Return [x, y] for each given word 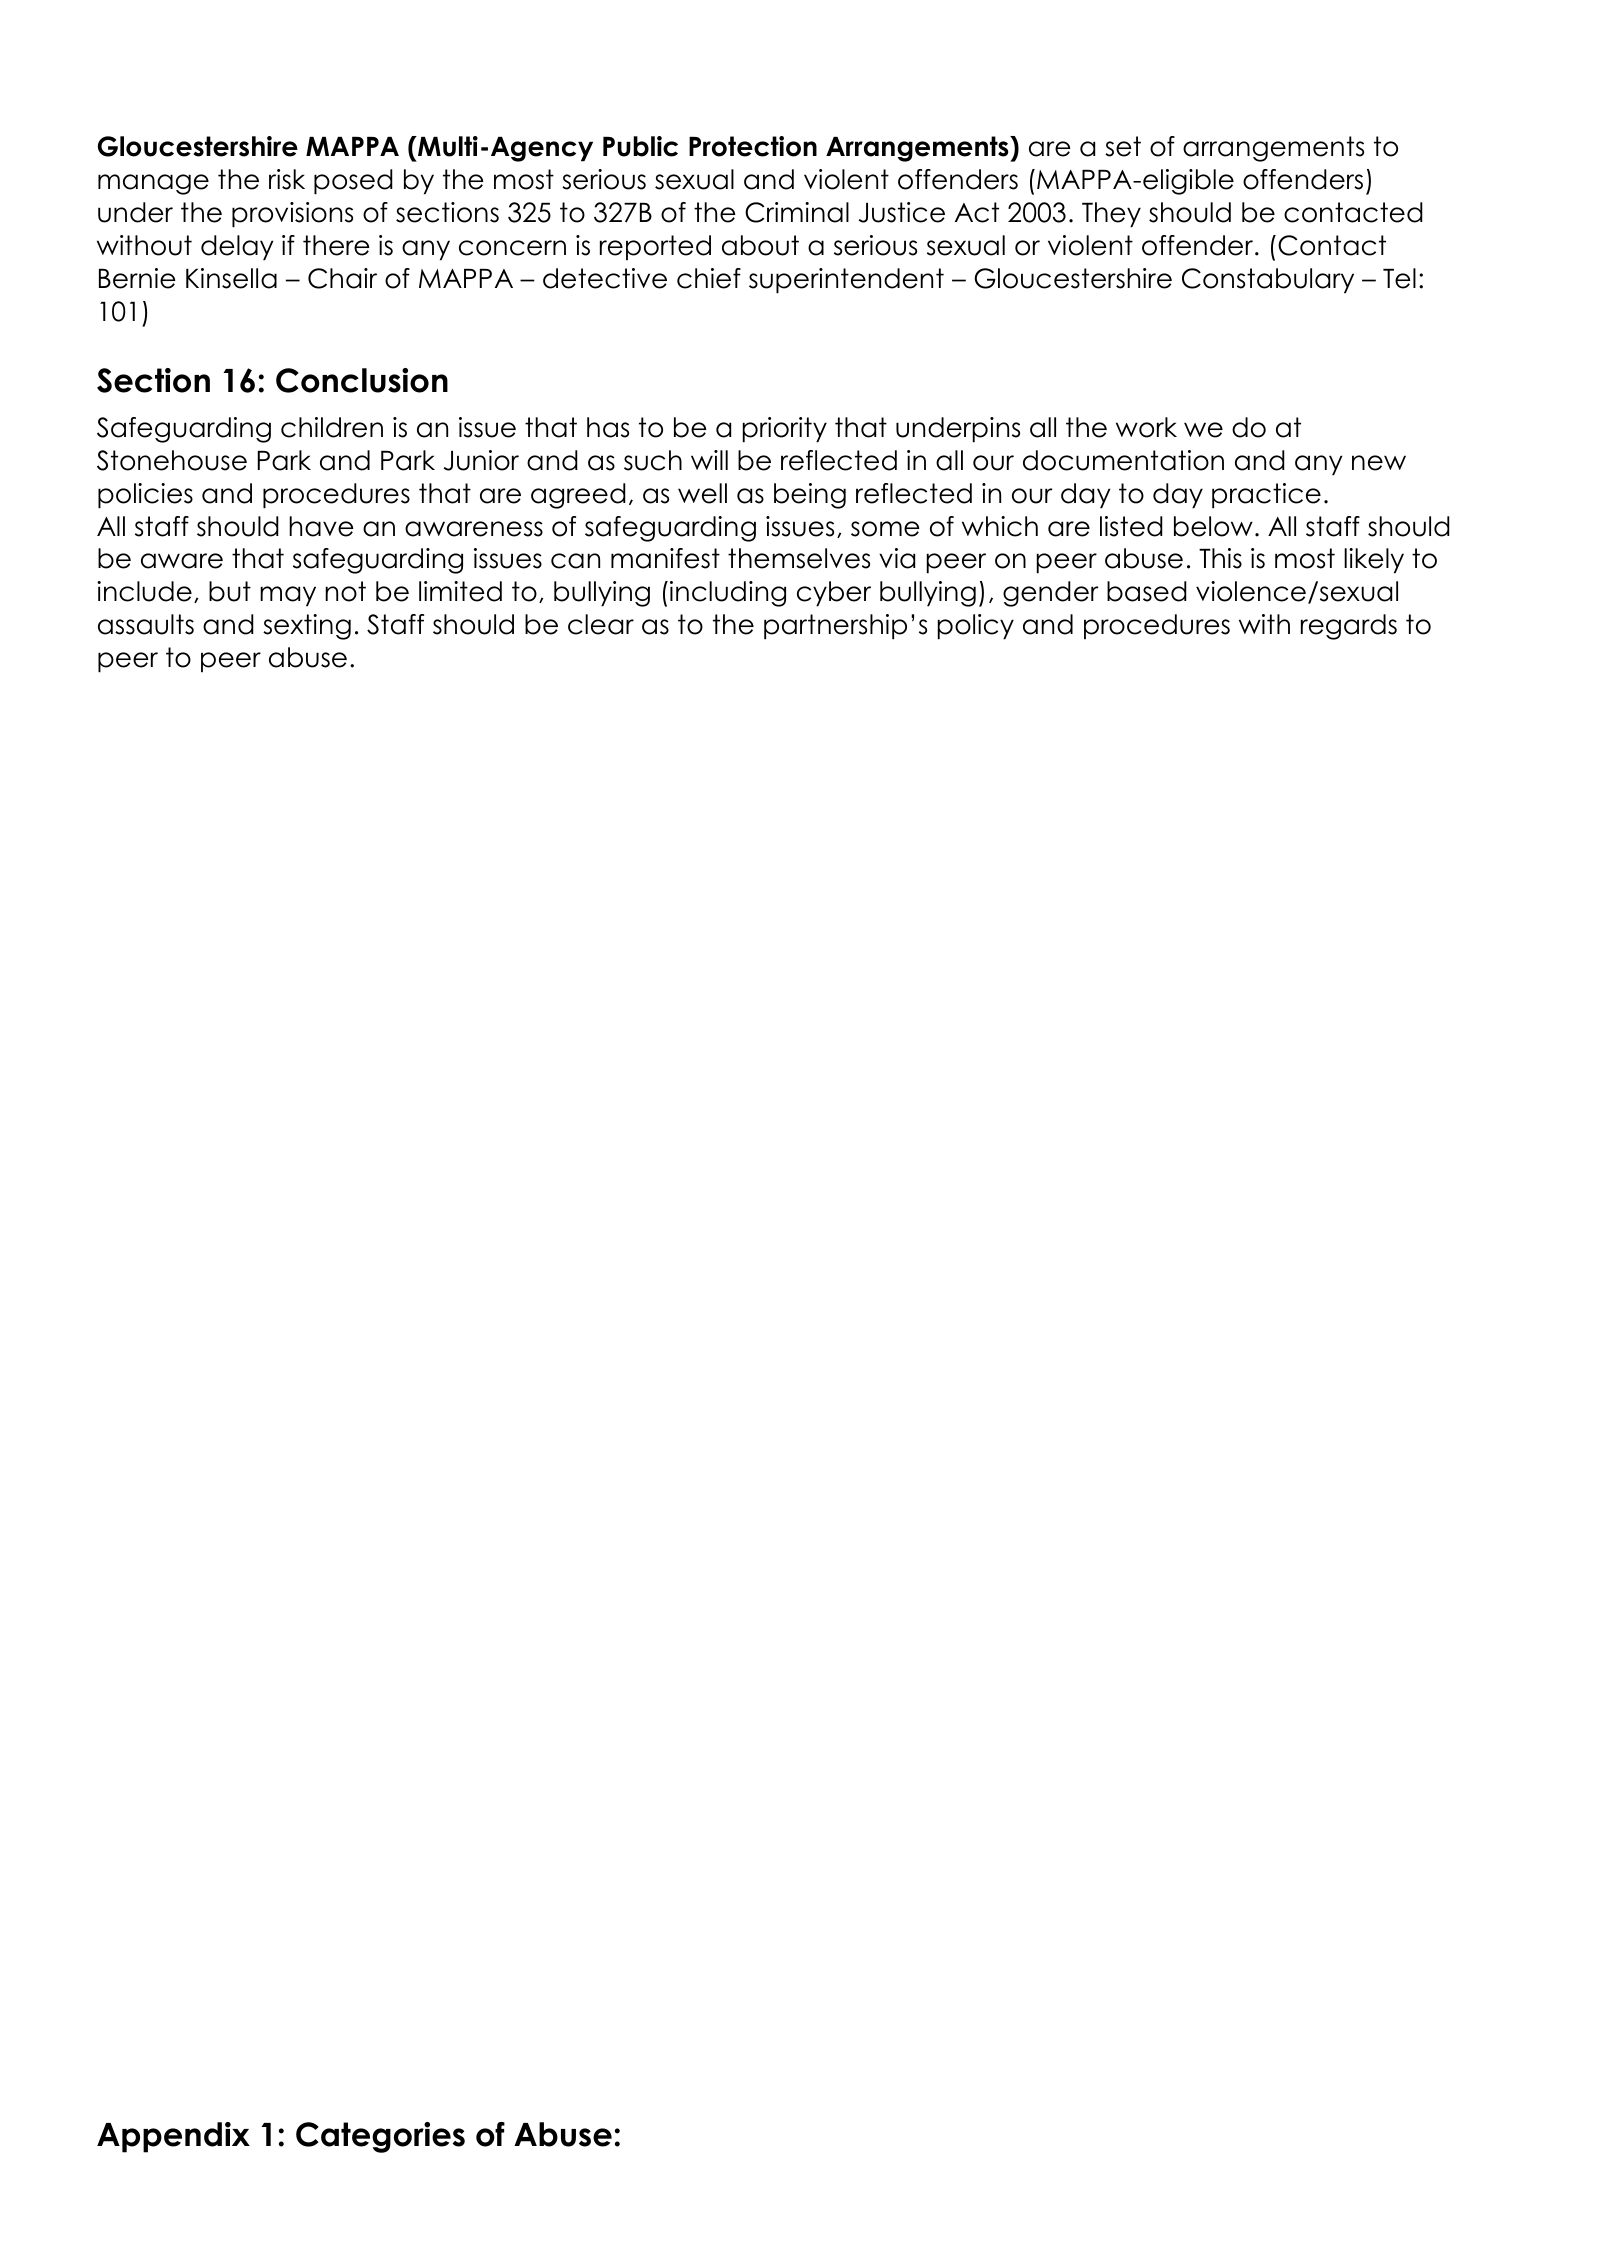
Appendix [173, 2137]
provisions [292, 215]
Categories [380, 2137]
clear [601, 624]
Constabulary [1268, 281]
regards [1349, 627]
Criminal [797, 212]
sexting [307, 627]
